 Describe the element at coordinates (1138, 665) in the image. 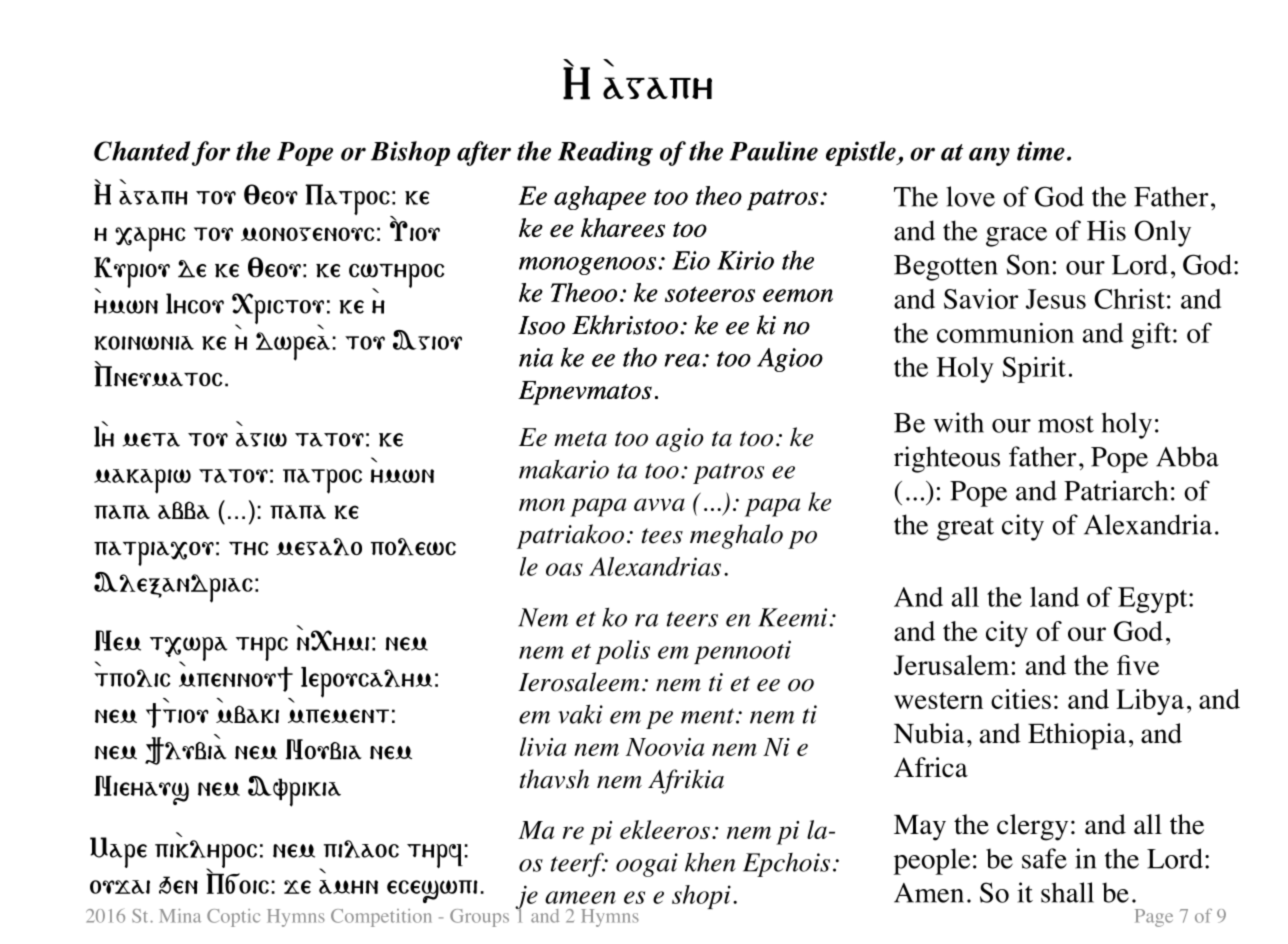

I see `five` at that location.
